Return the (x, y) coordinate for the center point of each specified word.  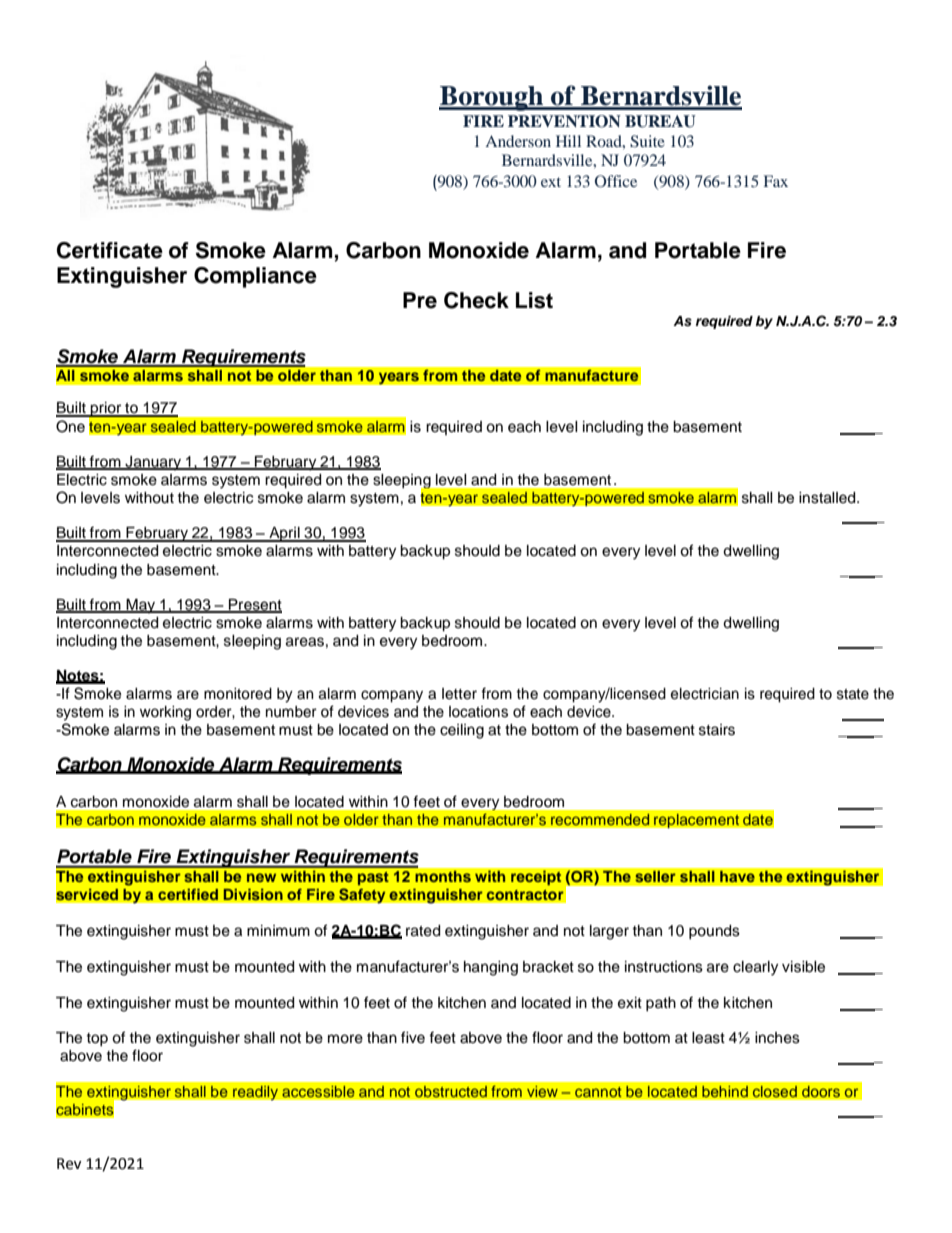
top (97, 1039)
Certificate (110, 250)
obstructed (451, 1091)
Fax (776, 181)
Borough (492, 98)
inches (777, 1038)
